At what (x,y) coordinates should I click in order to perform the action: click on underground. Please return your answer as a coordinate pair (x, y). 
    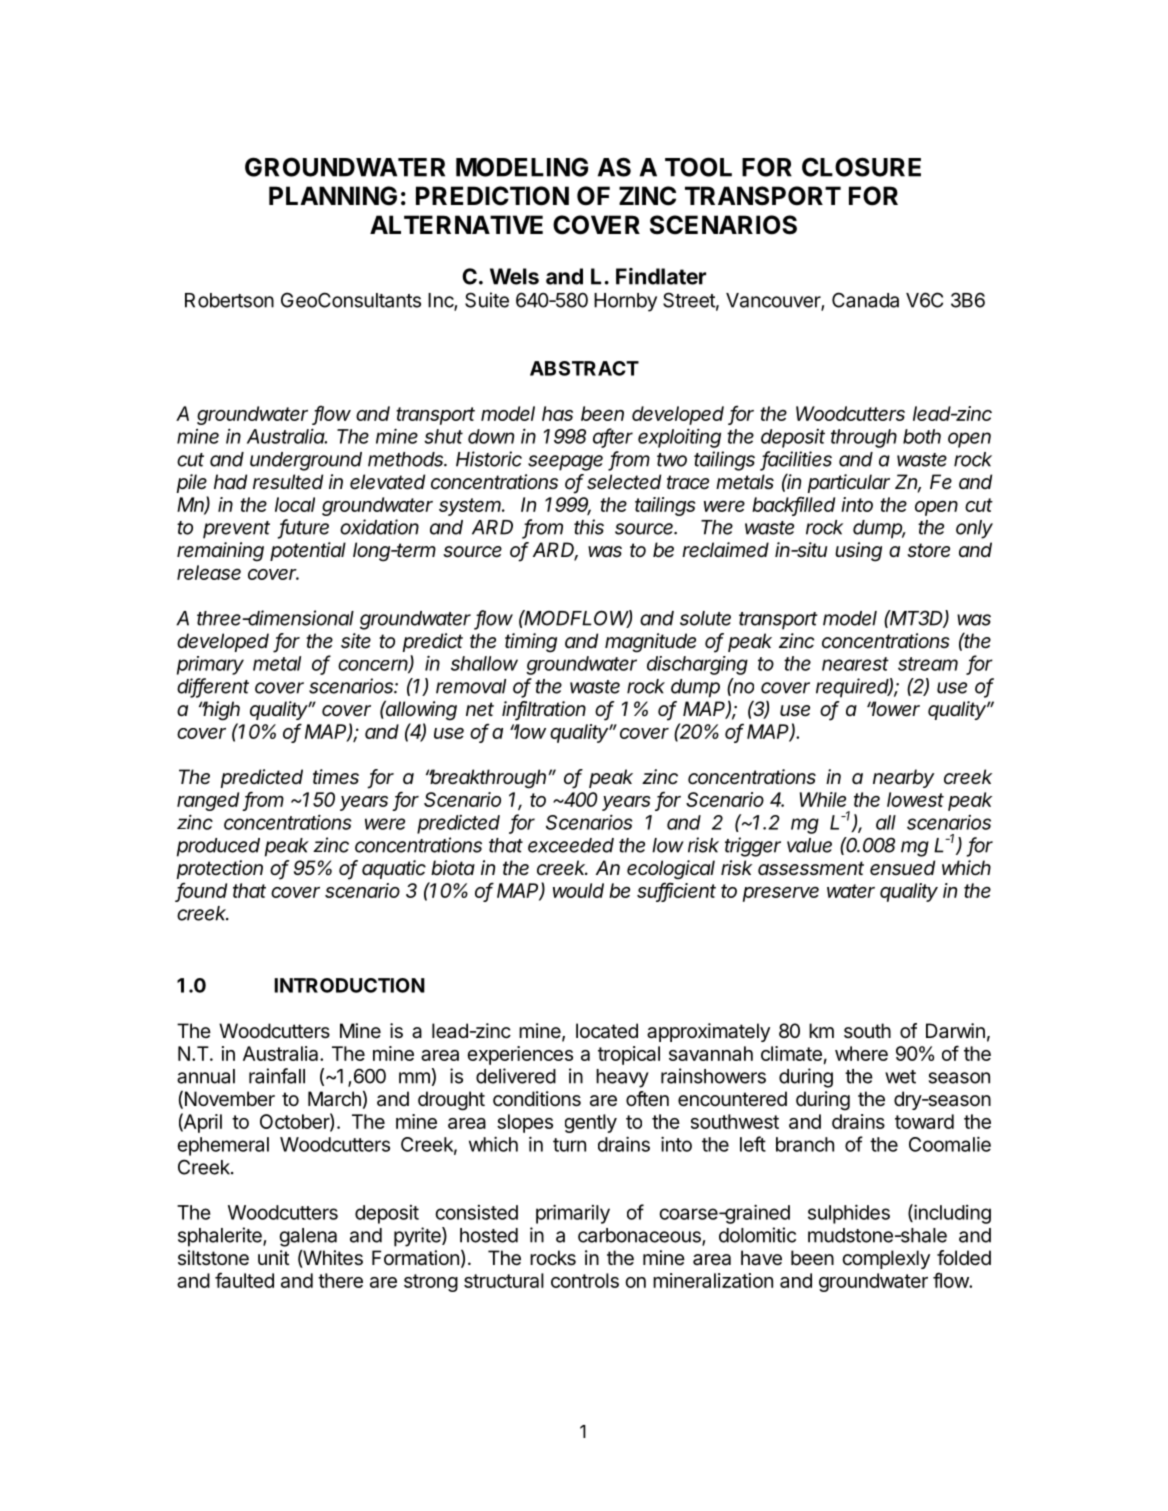
    Looking at the image, I should click on (306, 461).
